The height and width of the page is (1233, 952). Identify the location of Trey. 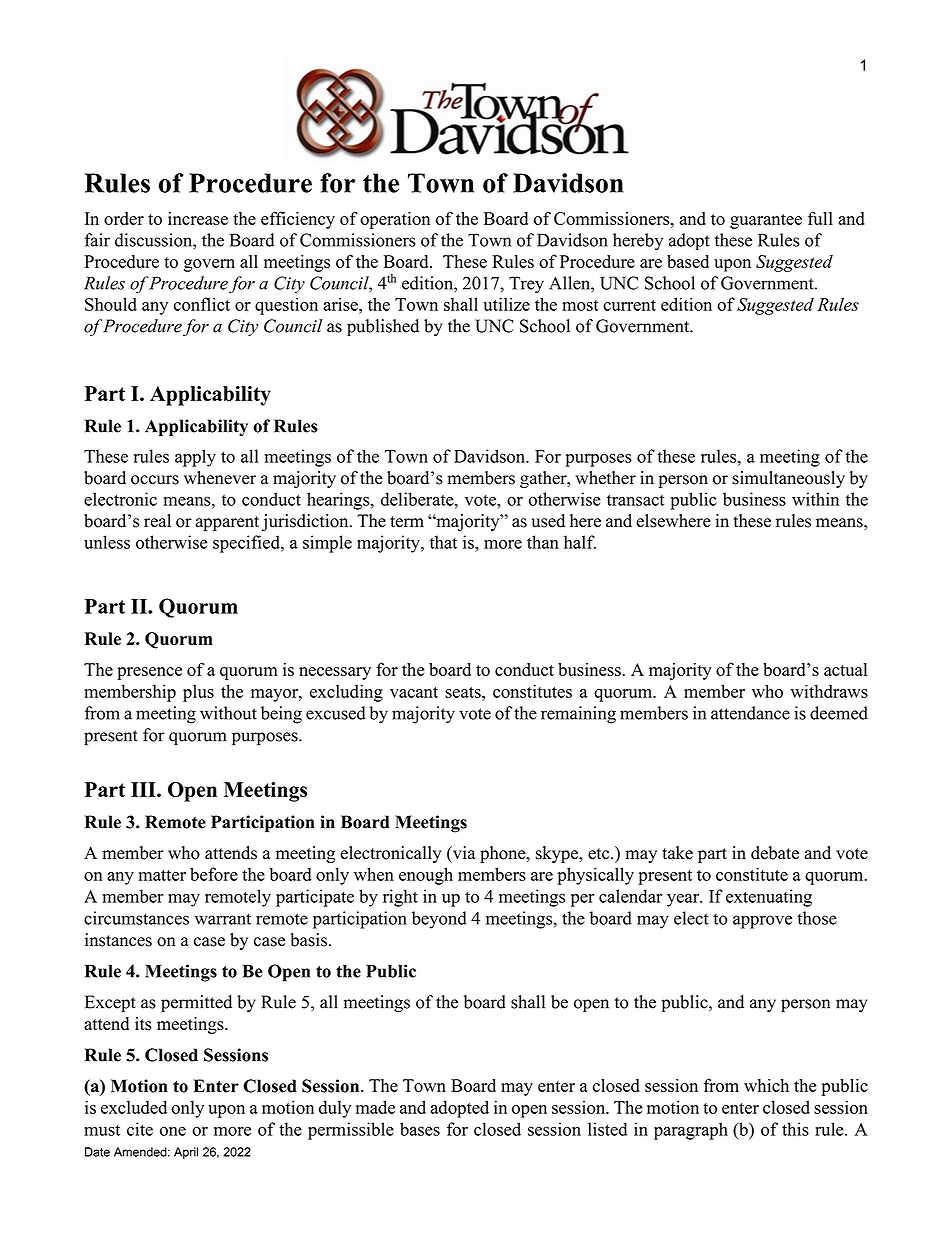
(526, 285).
